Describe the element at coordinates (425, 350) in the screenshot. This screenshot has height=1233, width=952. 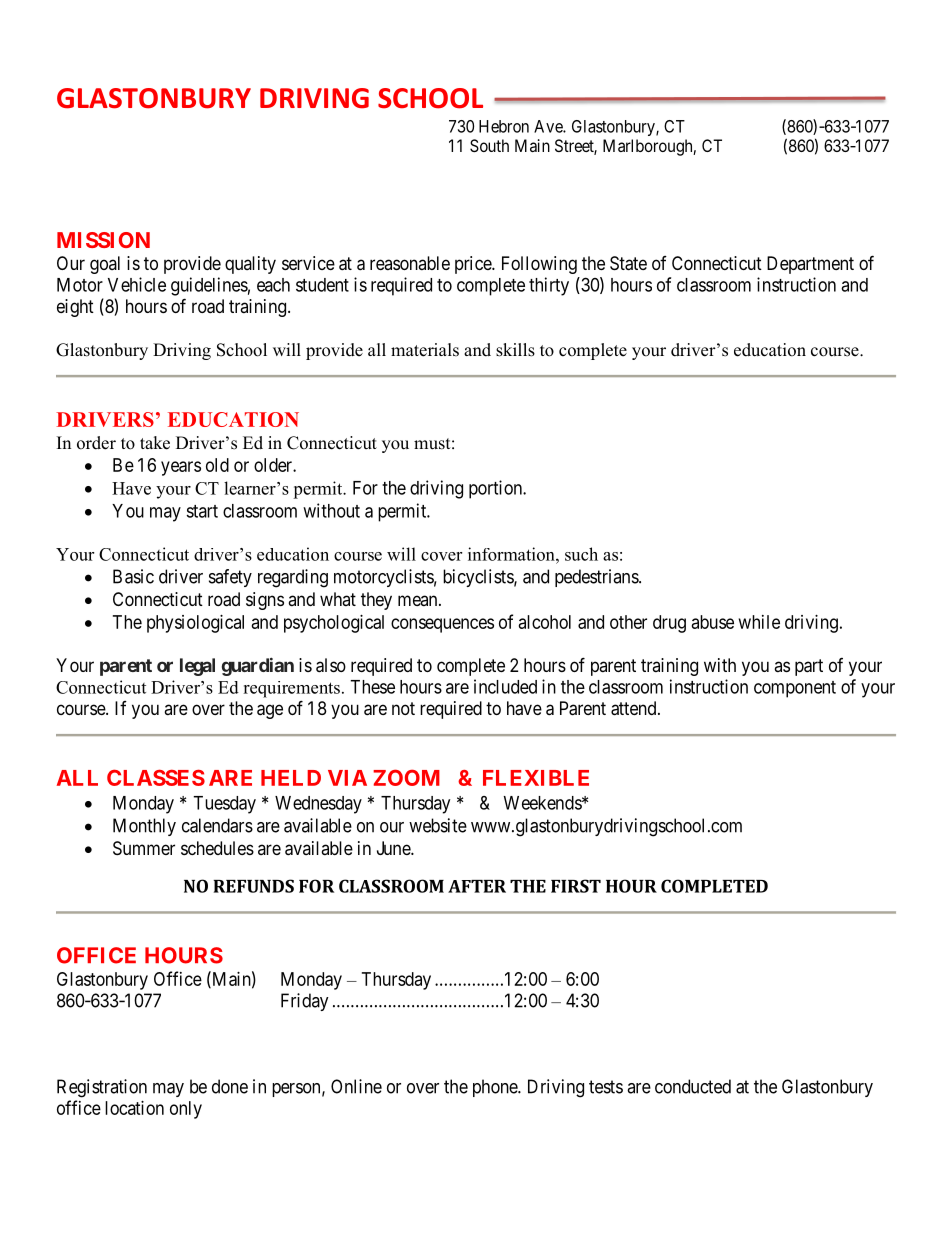
I see `materials` at that location.
